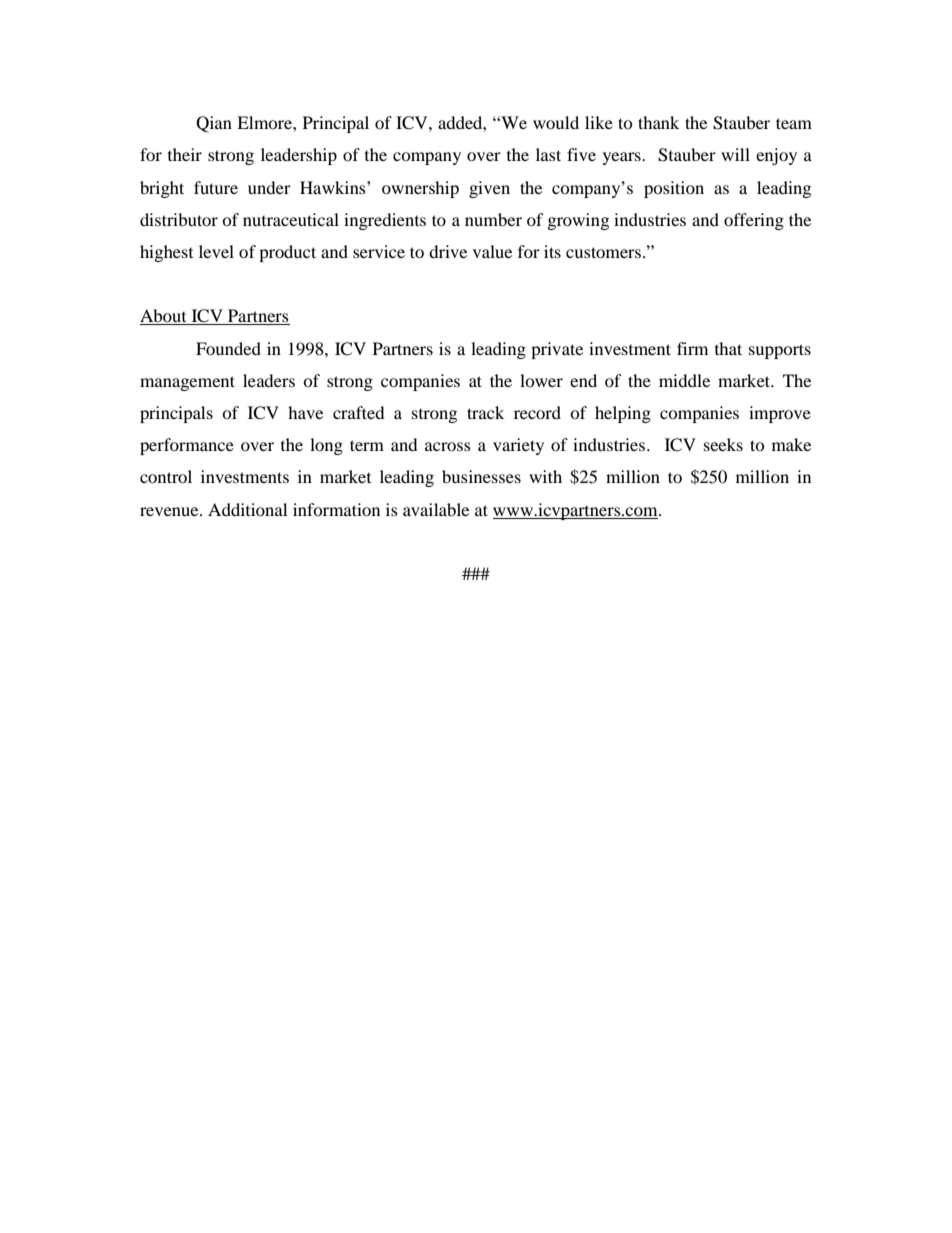 The image size is (952, 1233). What do you see at coordinates (735, 154) in the screenshot?
I see `will` at bounding box center [735, 154].
